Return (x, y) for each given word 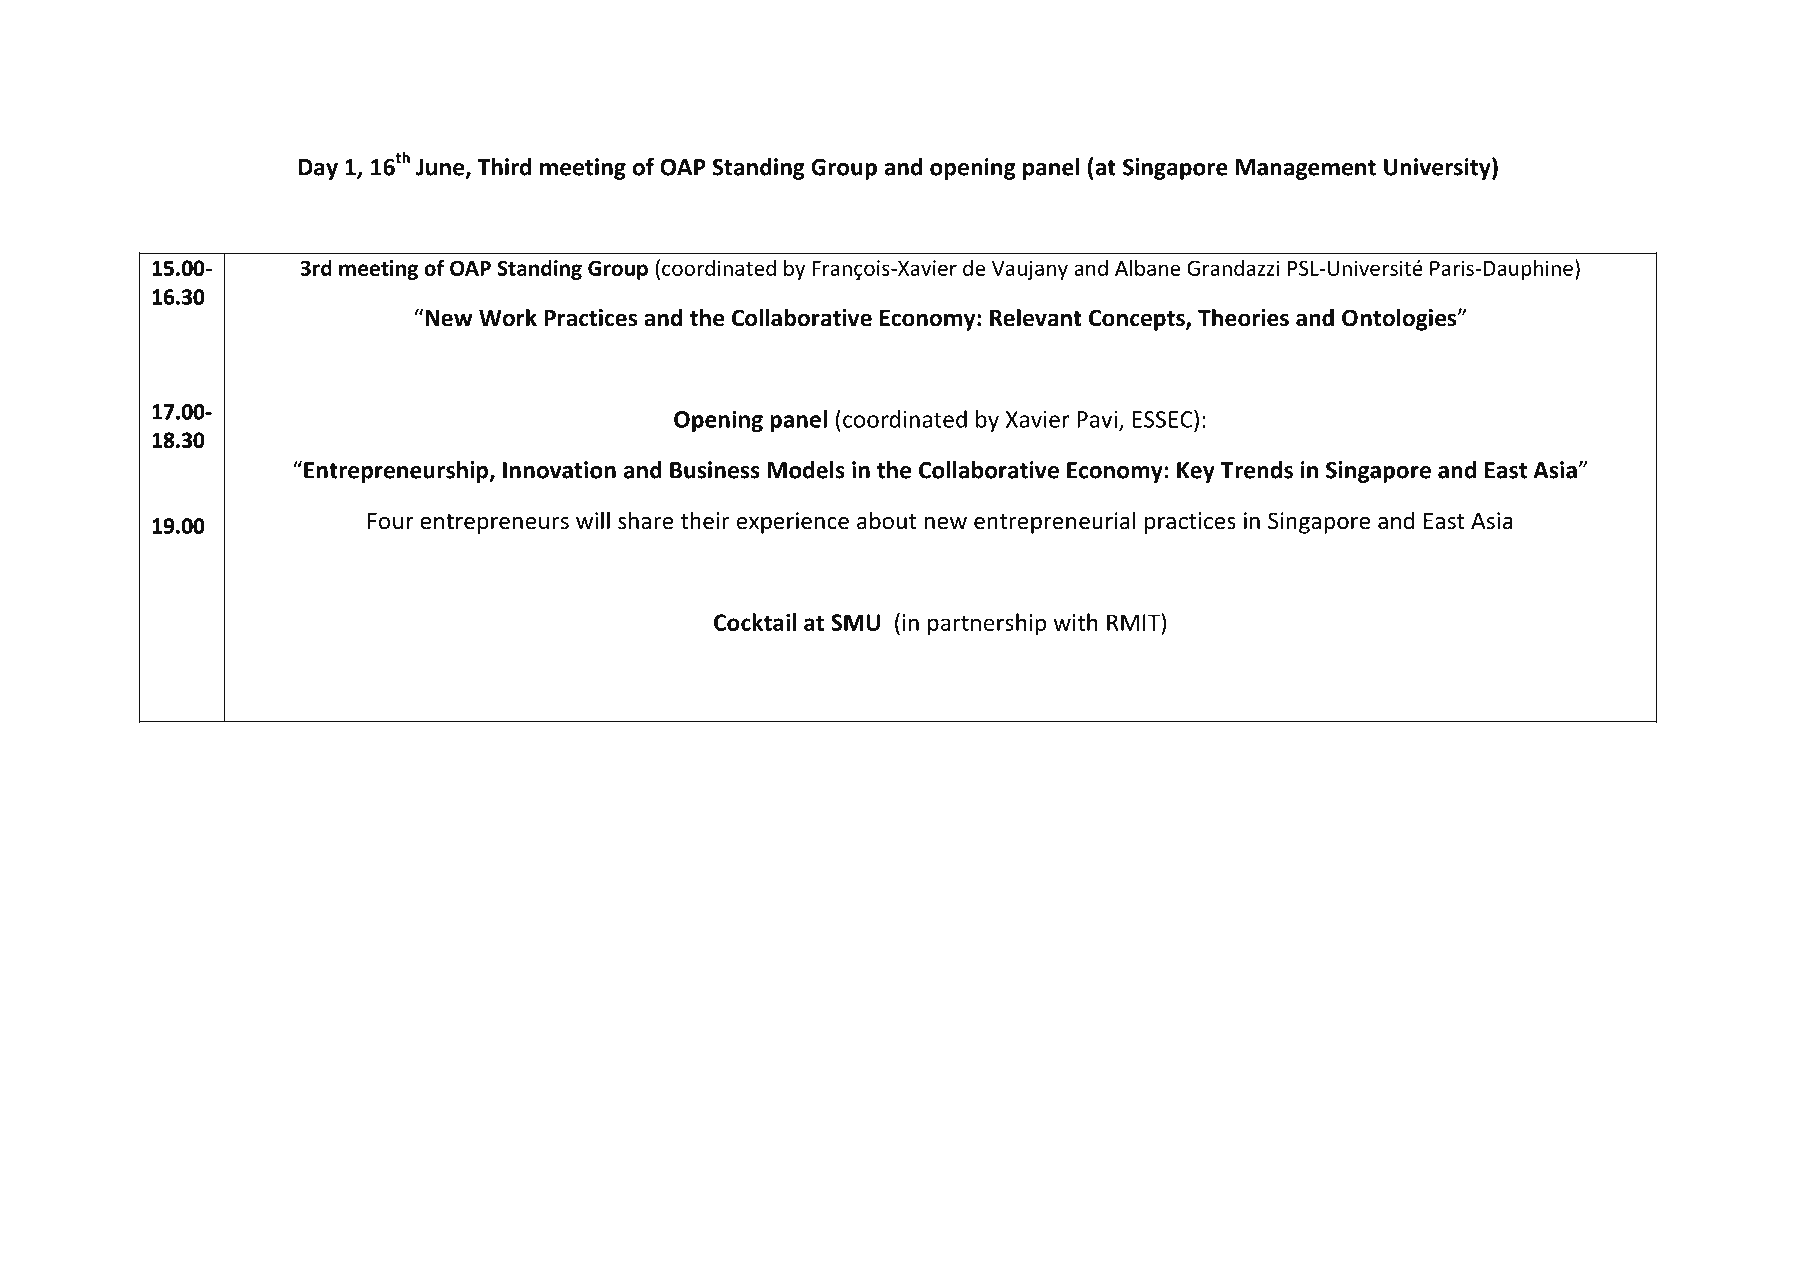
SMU (855, 622)
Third (504, 167)
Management (1306, 169)
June (441, 168)
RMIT (1134, 622)
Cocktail (755, 622)
